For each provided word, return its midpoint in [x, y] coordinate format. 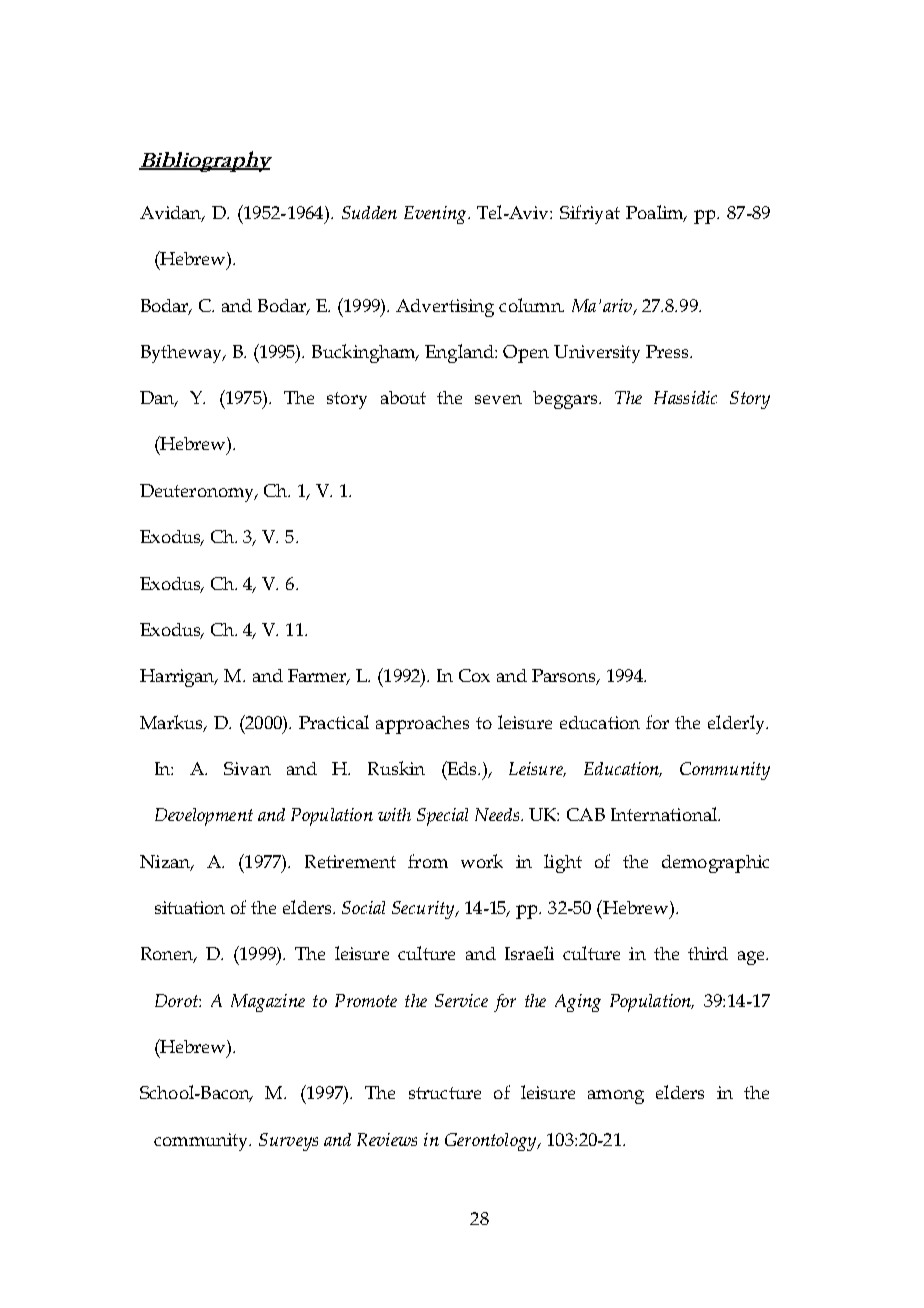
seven [498, 399]
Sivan [247, 768]
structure [445, 1093]
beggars [566, 400]
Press [668, 351]
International [665, 814]
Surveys [288, 1142]
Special [442, 817]
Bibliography [205, 161]
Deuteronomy [198, 493]
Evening [436, 215]
